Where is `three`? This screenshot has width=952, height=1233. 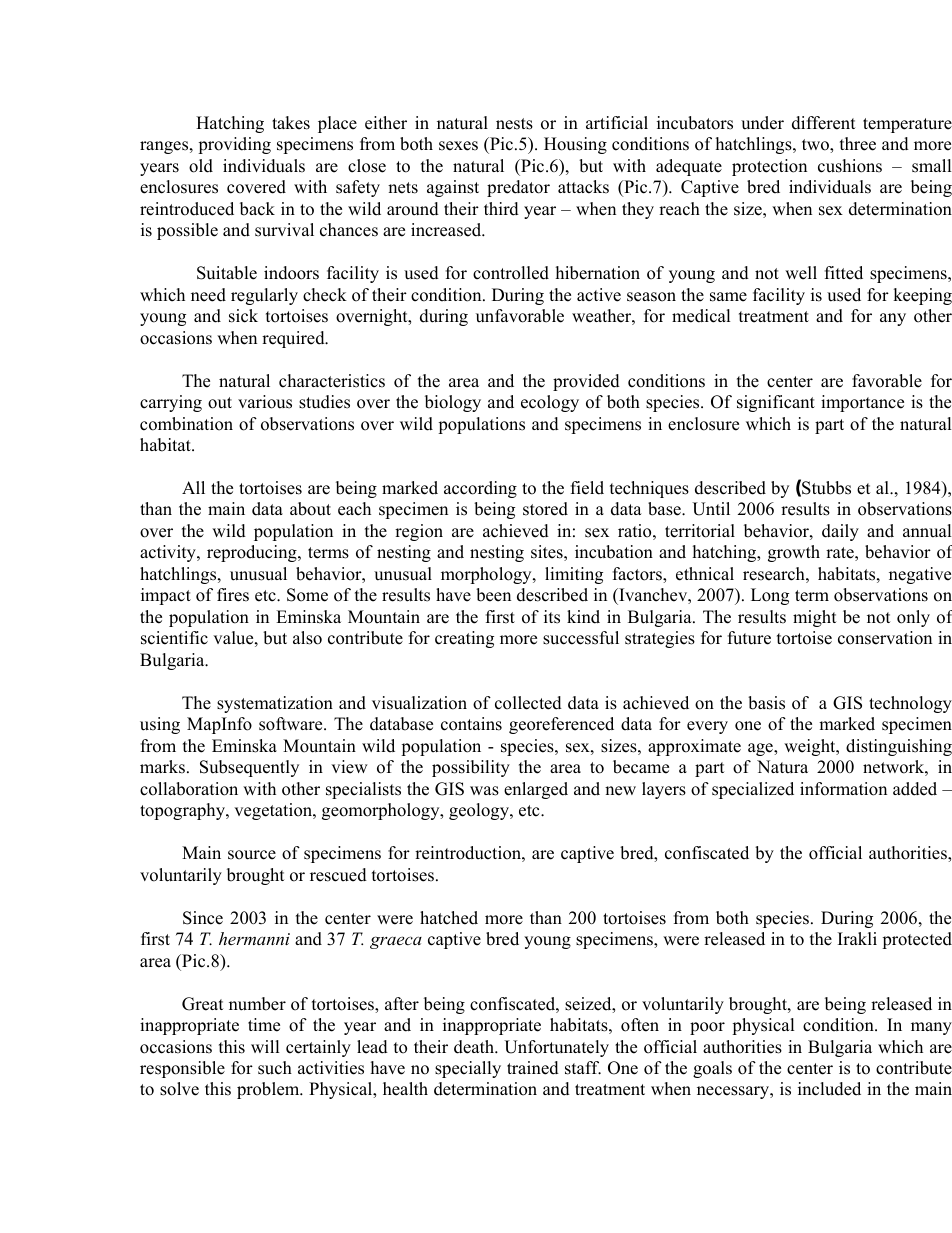 three is located at coordinates (858, 144).
